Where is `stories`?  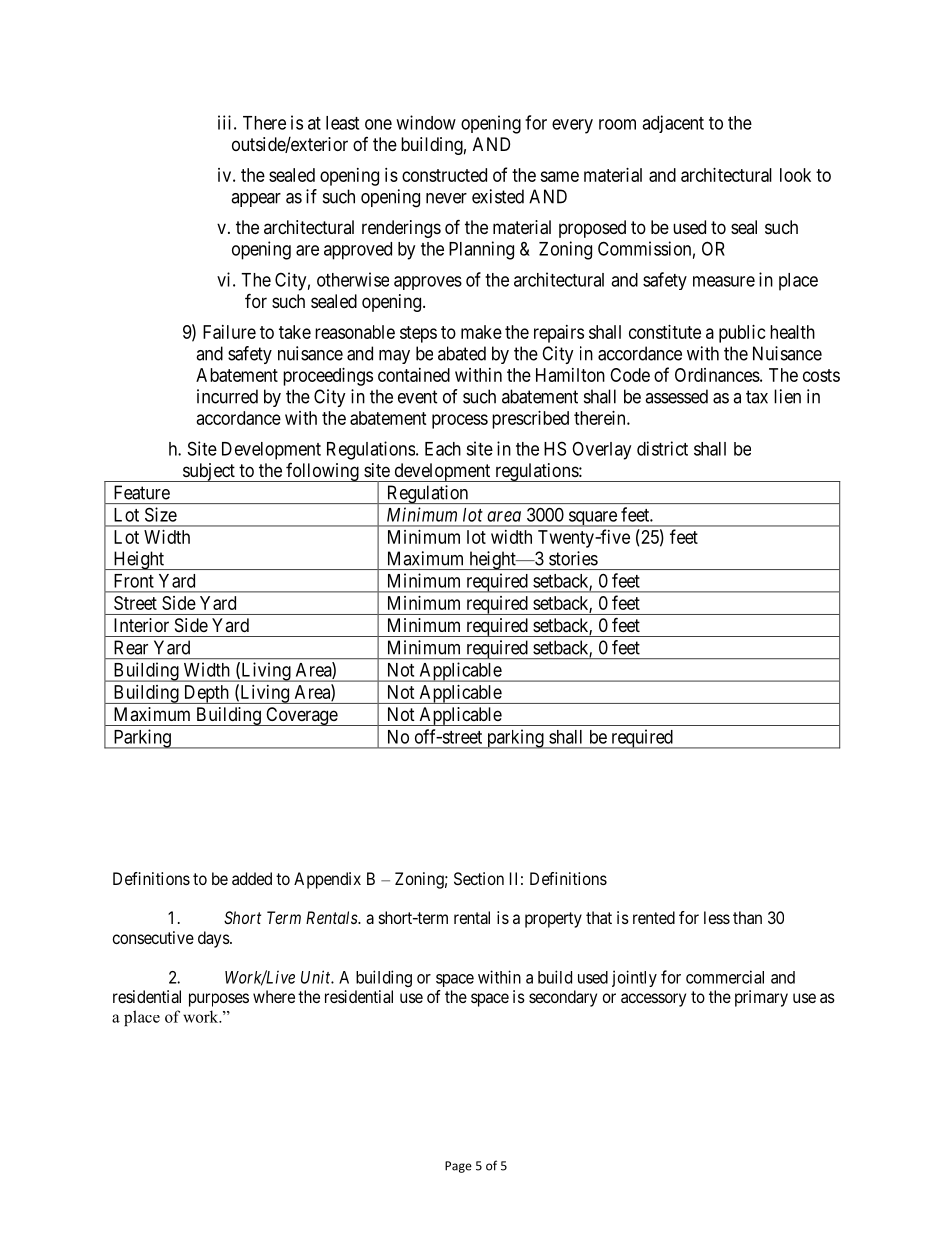
stories is located at coordinates (573, 558).
